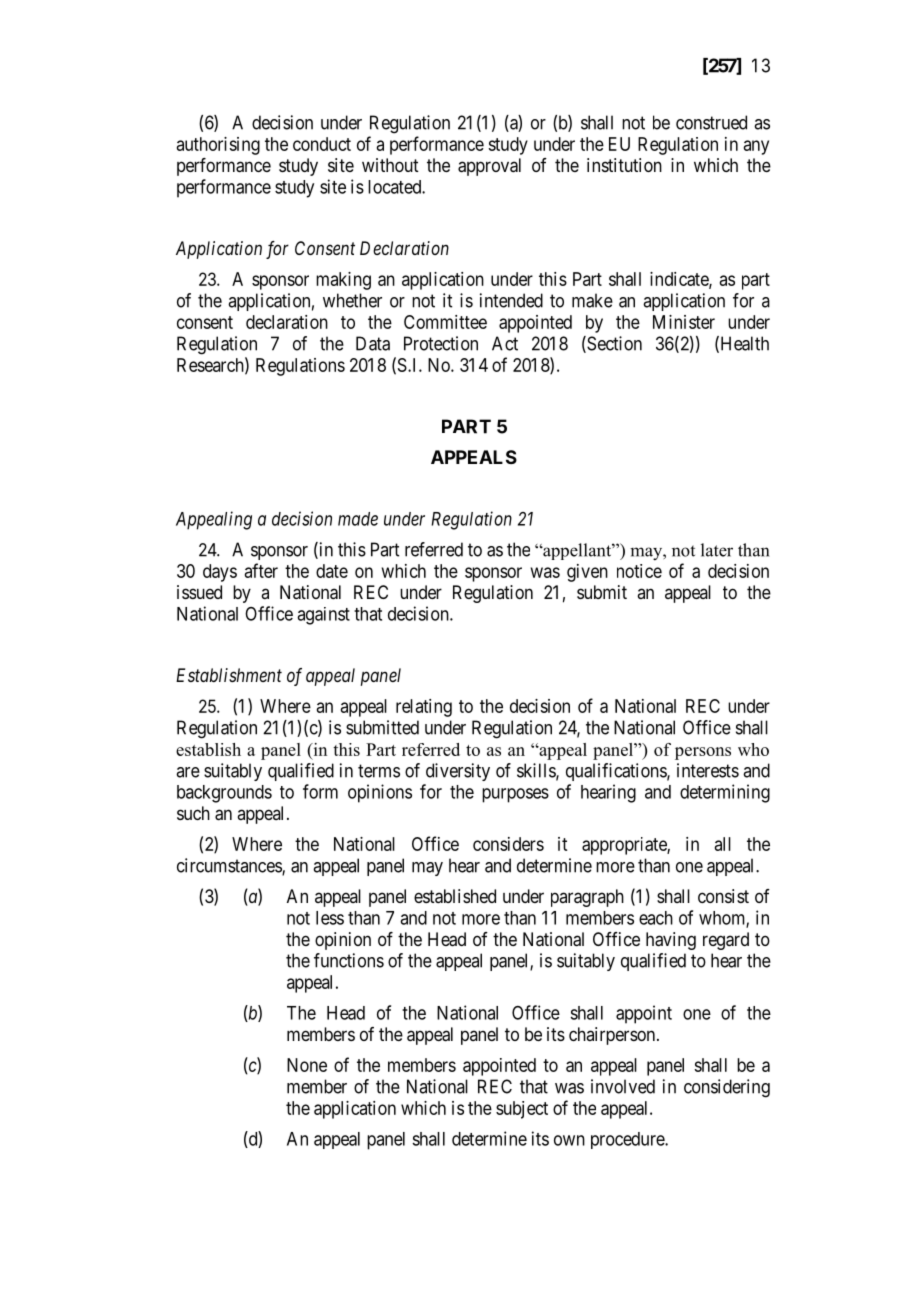 Image resolution: width=924 pixels, height=1308 pixels. Describe the element at coordinates (307, 1065) in the screenshot. I see `None` at that location.
